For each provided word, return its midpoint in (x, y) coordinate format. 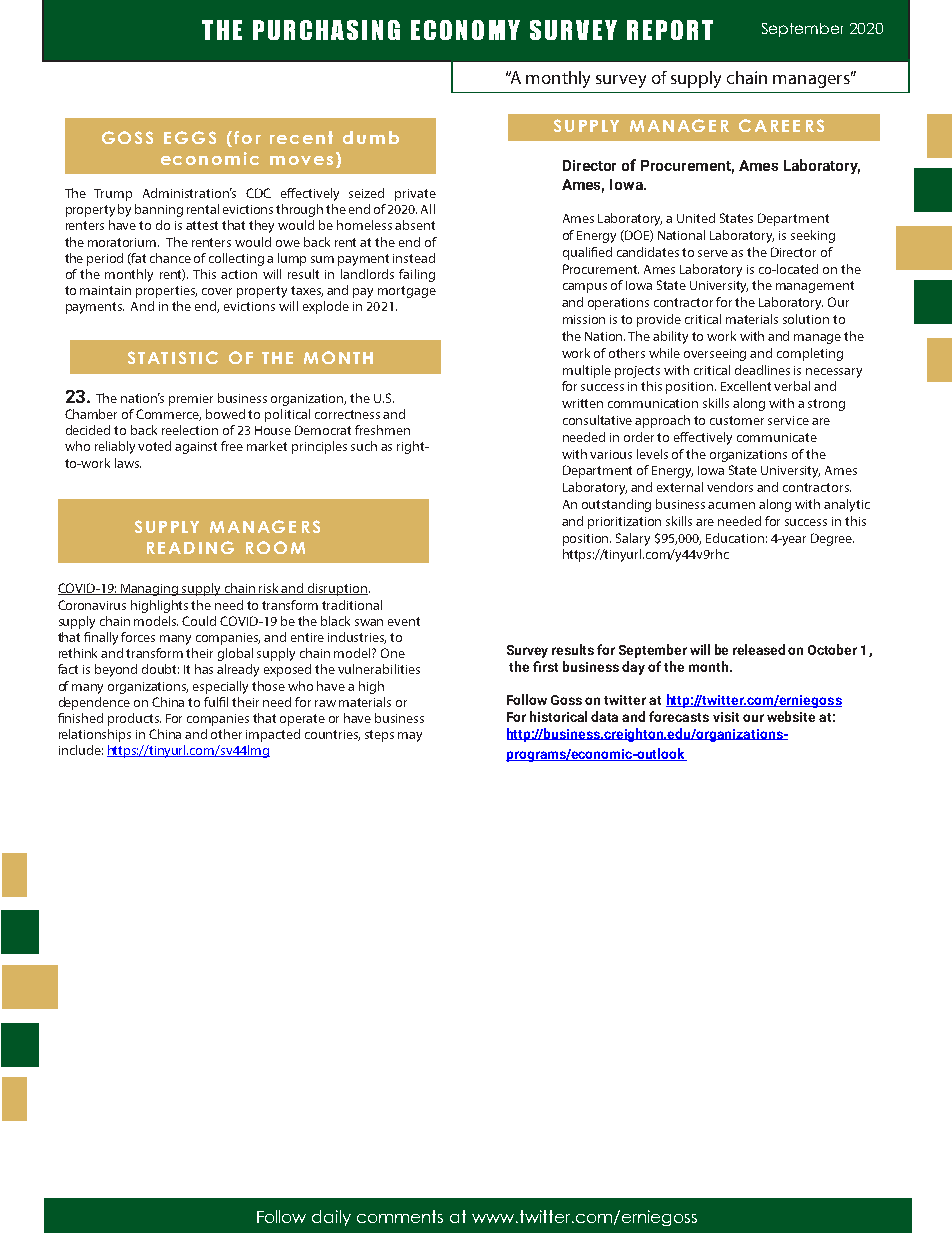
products (134, 719)
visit (726, 717)
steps (379, 736)
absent (415, 225)
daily (331, 1218)
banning (159, 210)
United (696, 218)
